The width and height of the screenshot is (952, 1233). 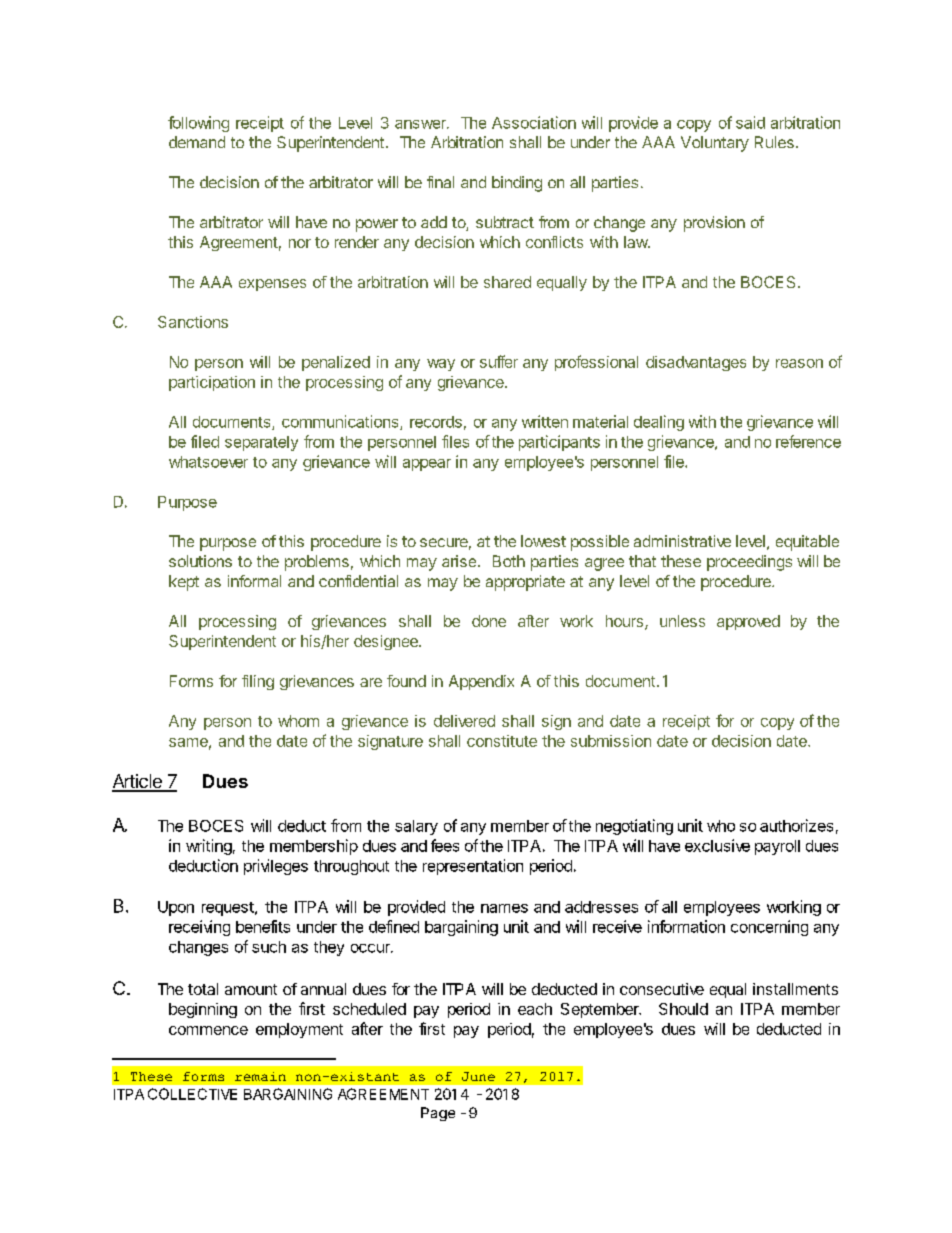 What do you see at coordinates (440, 182) in the screenshot?
I see `final` at bounding box center [440, 182].
